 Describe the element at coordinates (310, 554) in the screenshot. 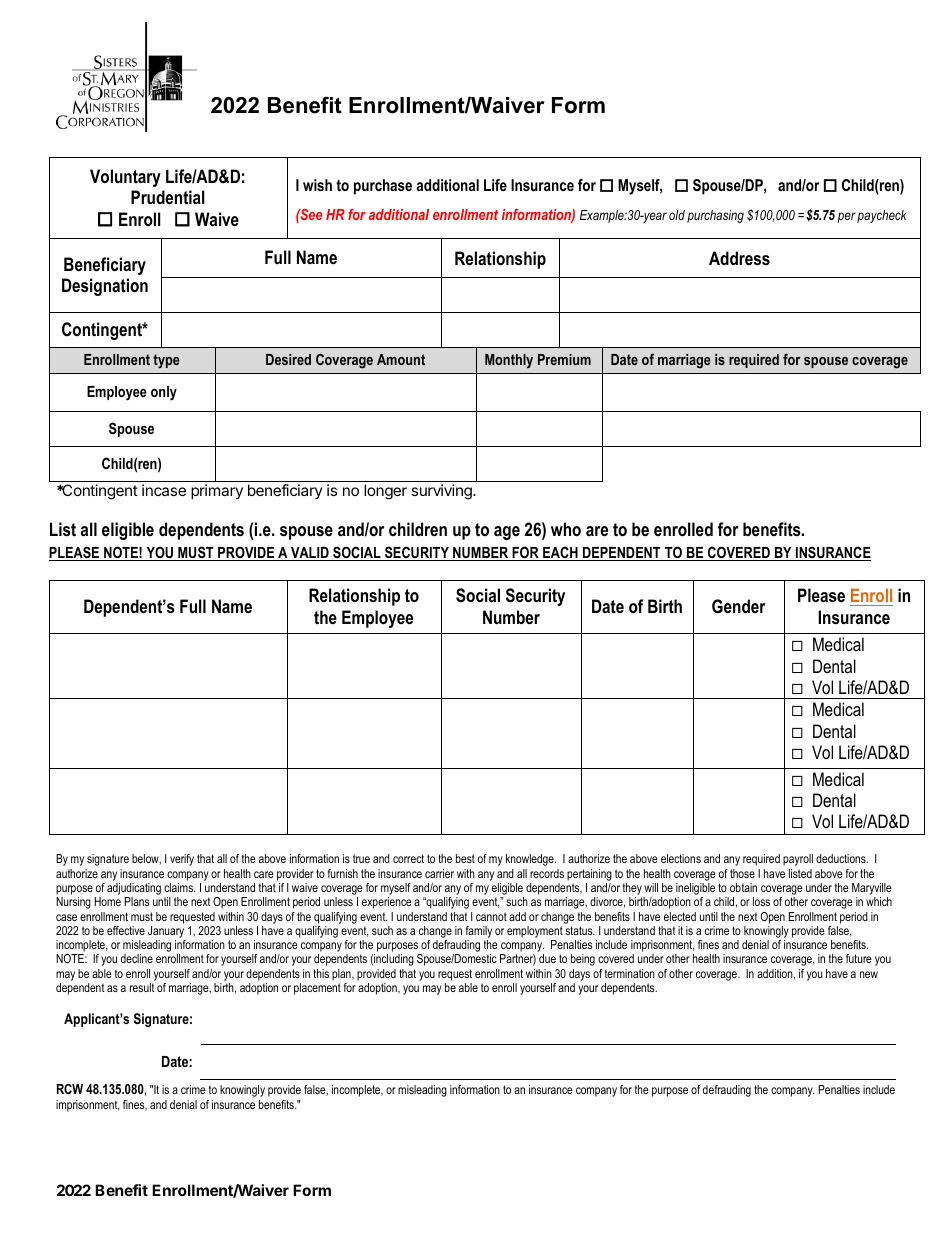

I see `VALID` at that location.
